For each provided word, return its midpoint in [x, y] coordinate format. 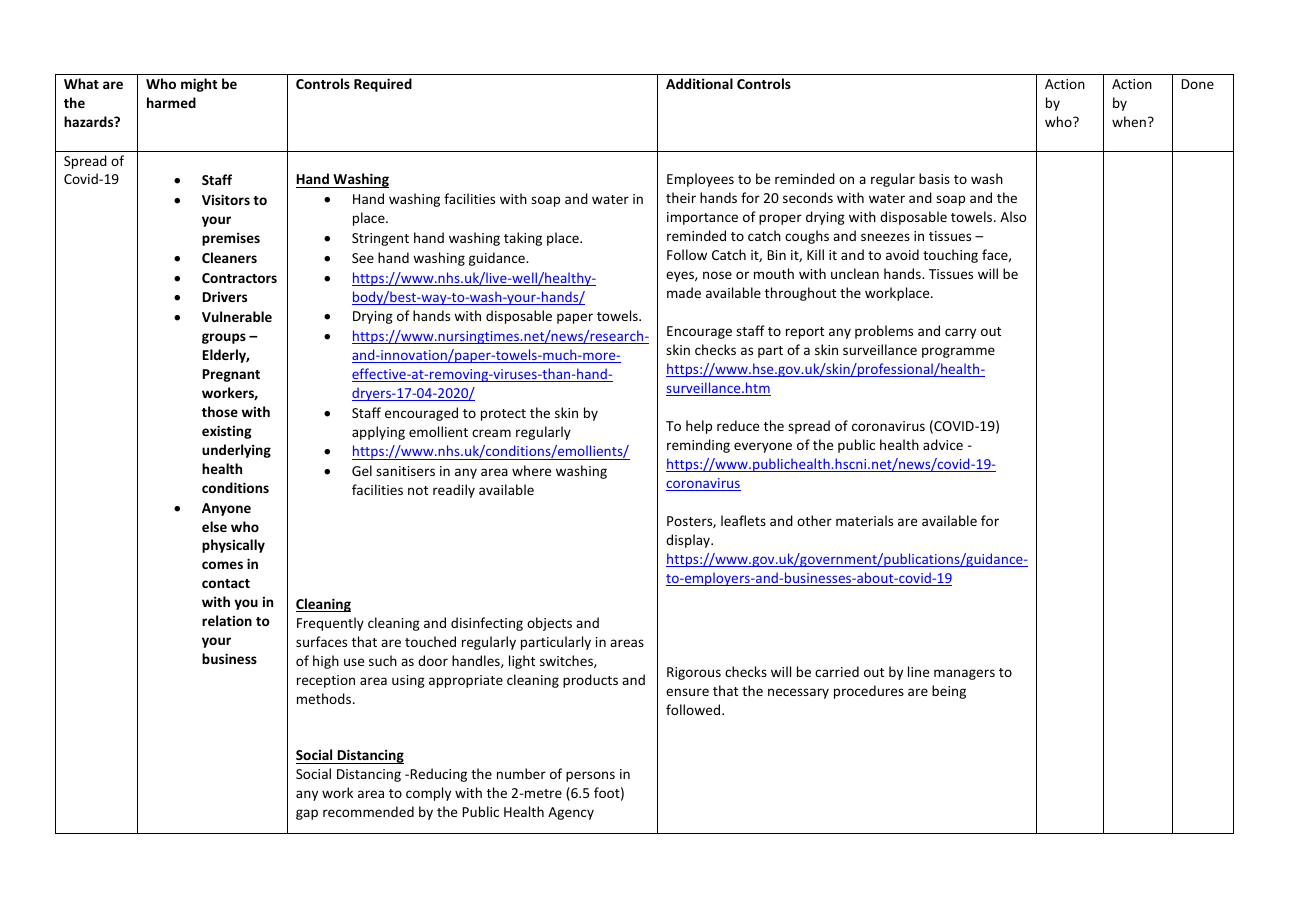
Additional [699, 83]
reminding [698, 446]
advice [943, 444]
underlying [236, 451]
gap [307, 814]
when [1129, 121]
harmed [171, 102]
